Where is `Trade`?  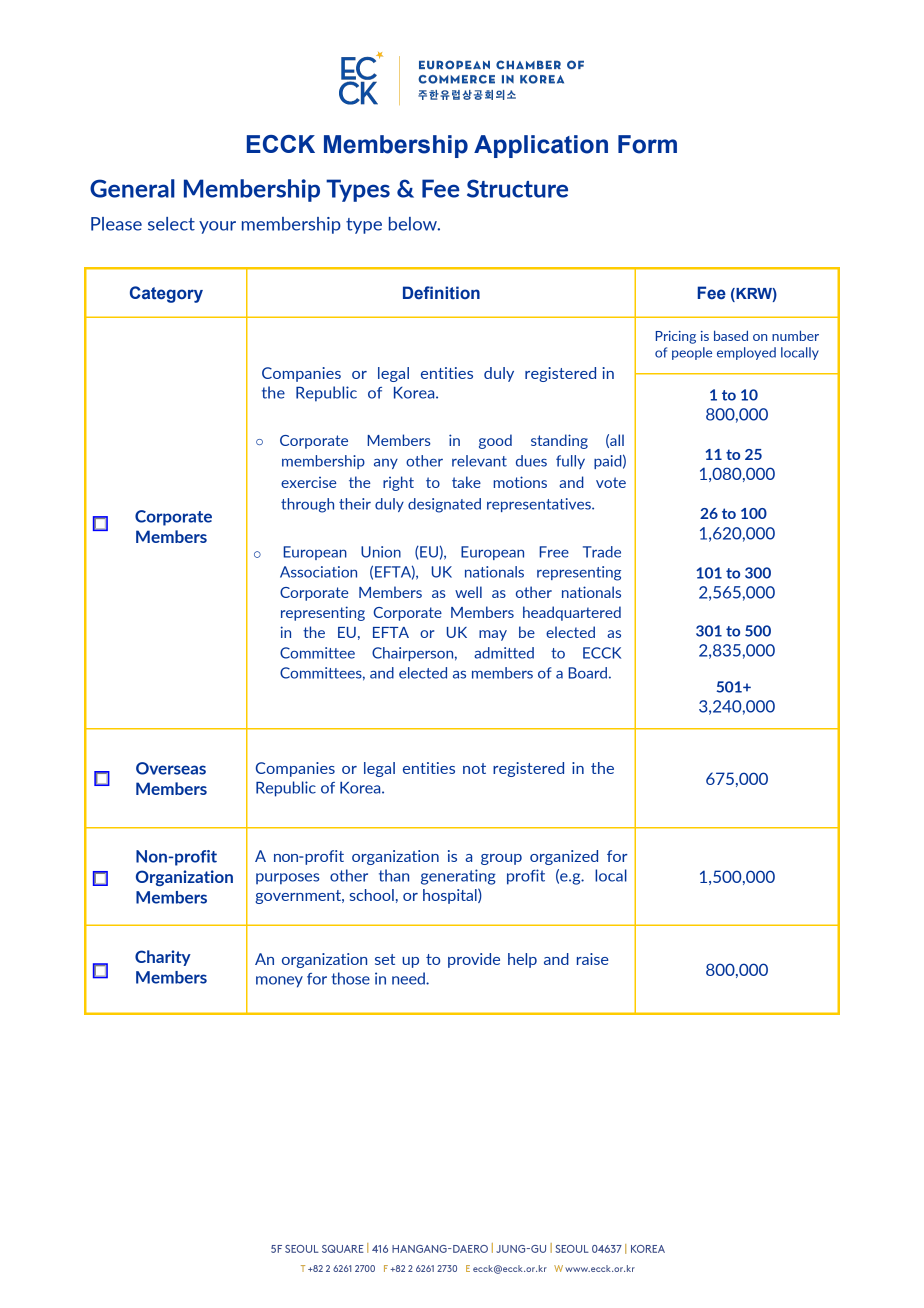 Trade is located at coordinates (602, 552).
